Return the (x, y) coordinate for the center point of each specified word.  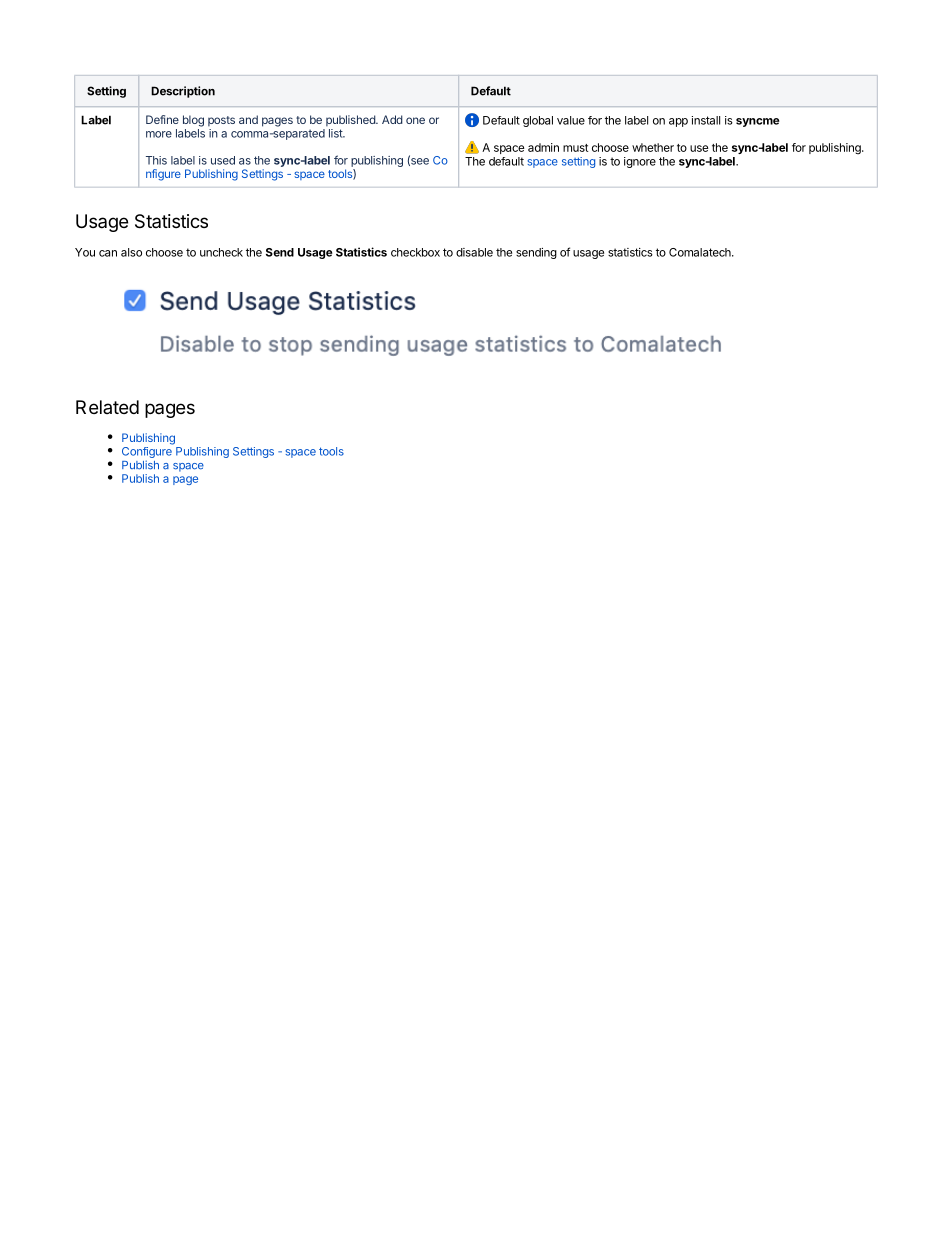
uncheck (221, 252)
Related (107, 407)
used (223, 160)
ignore (640, 162)
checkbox (415, 252)
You (85, 252)
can (108, 253)
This (156, 160)
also (131, 252)
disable (474, 252)
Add (392, 119)
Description (183, 92)
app (678, 122)
